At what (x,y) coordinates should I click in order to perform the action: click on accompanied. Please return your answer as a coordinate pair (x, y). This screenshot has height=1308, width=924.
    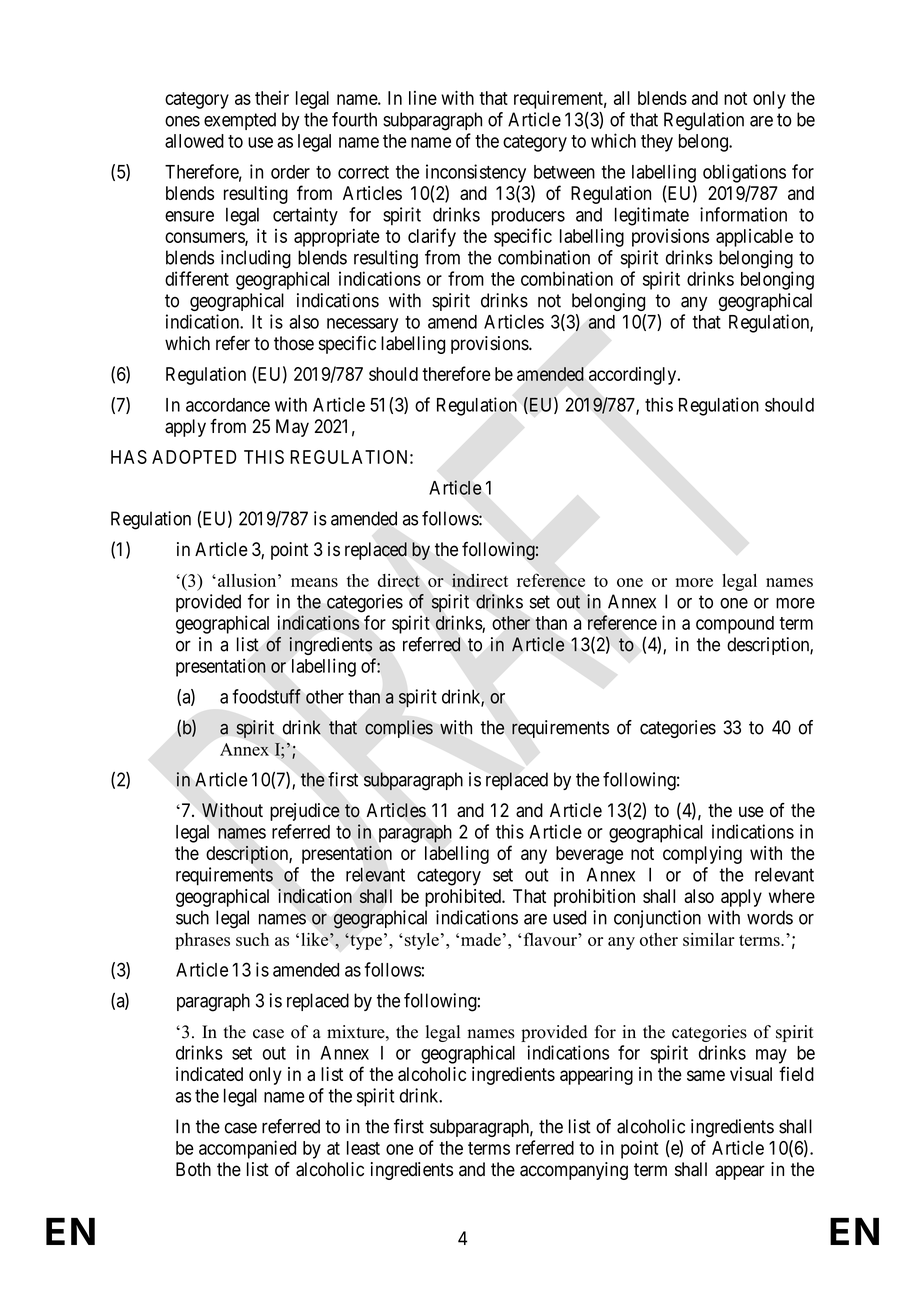
    Looking at the image, I should click on (247, 1149).
